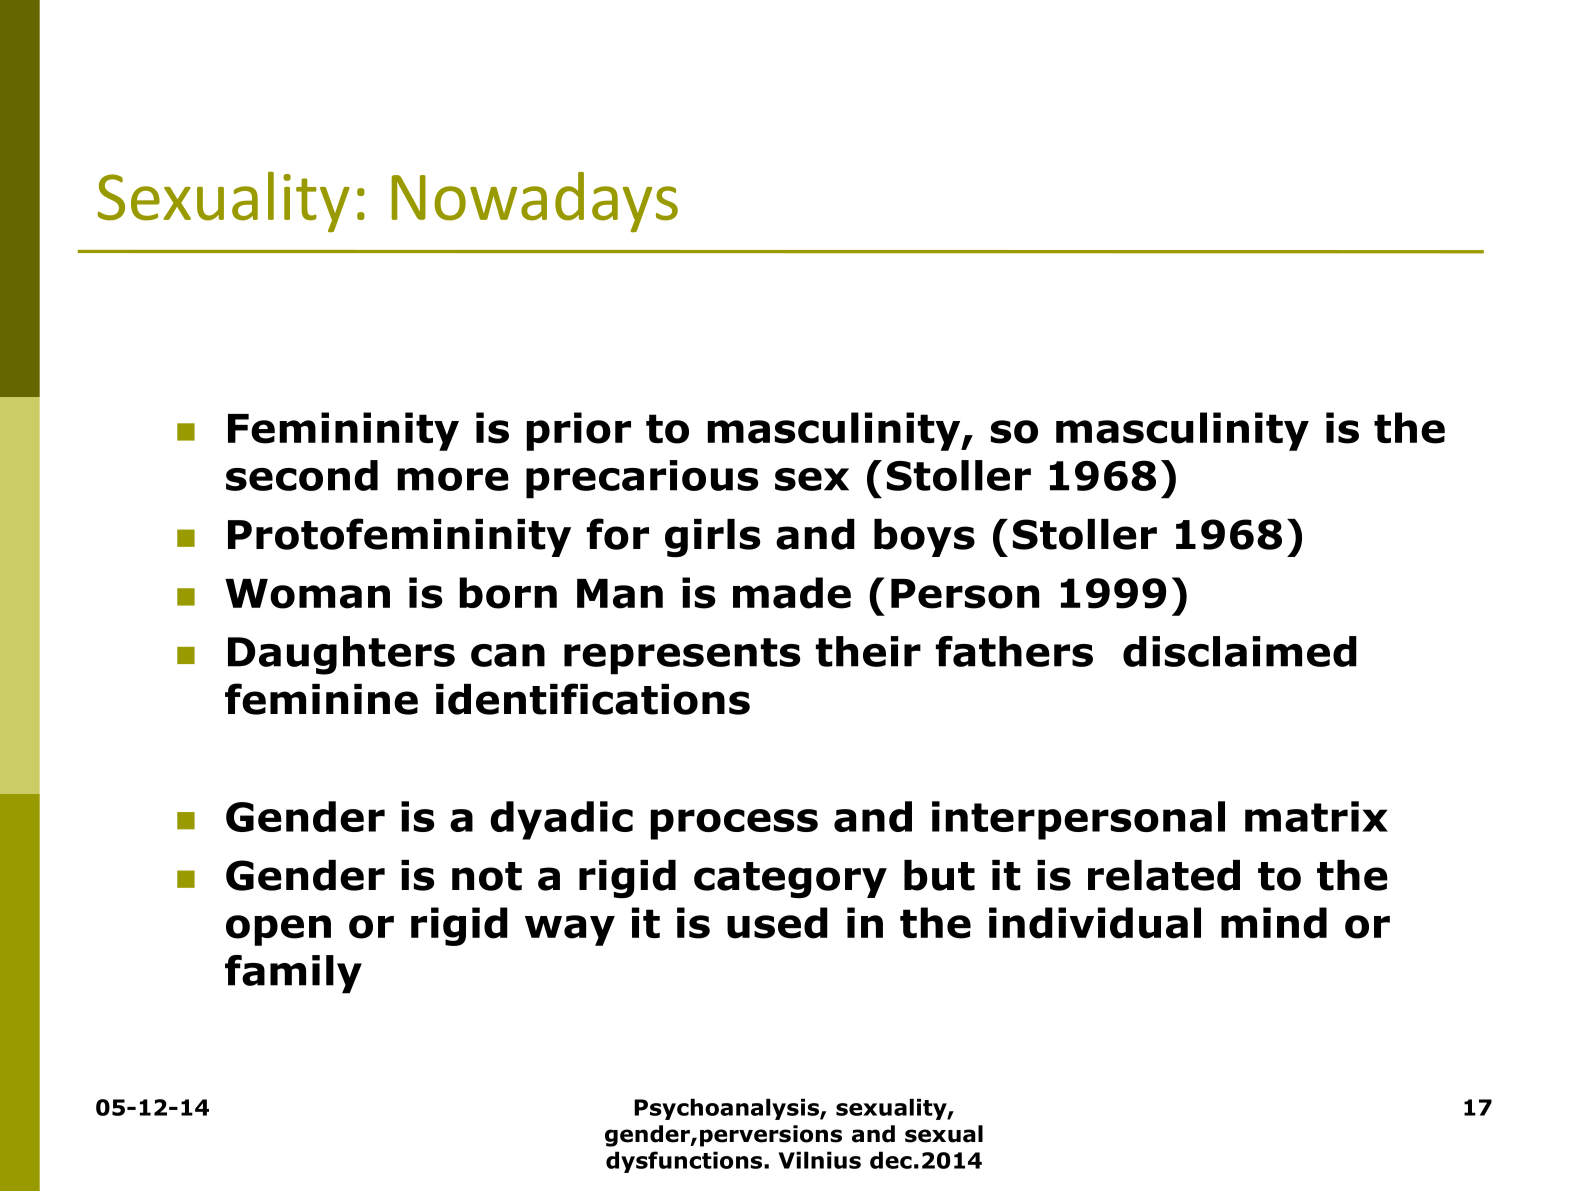 This screenshot has width=1588, height=1191. I want to click on boys, so click(924, 538).
